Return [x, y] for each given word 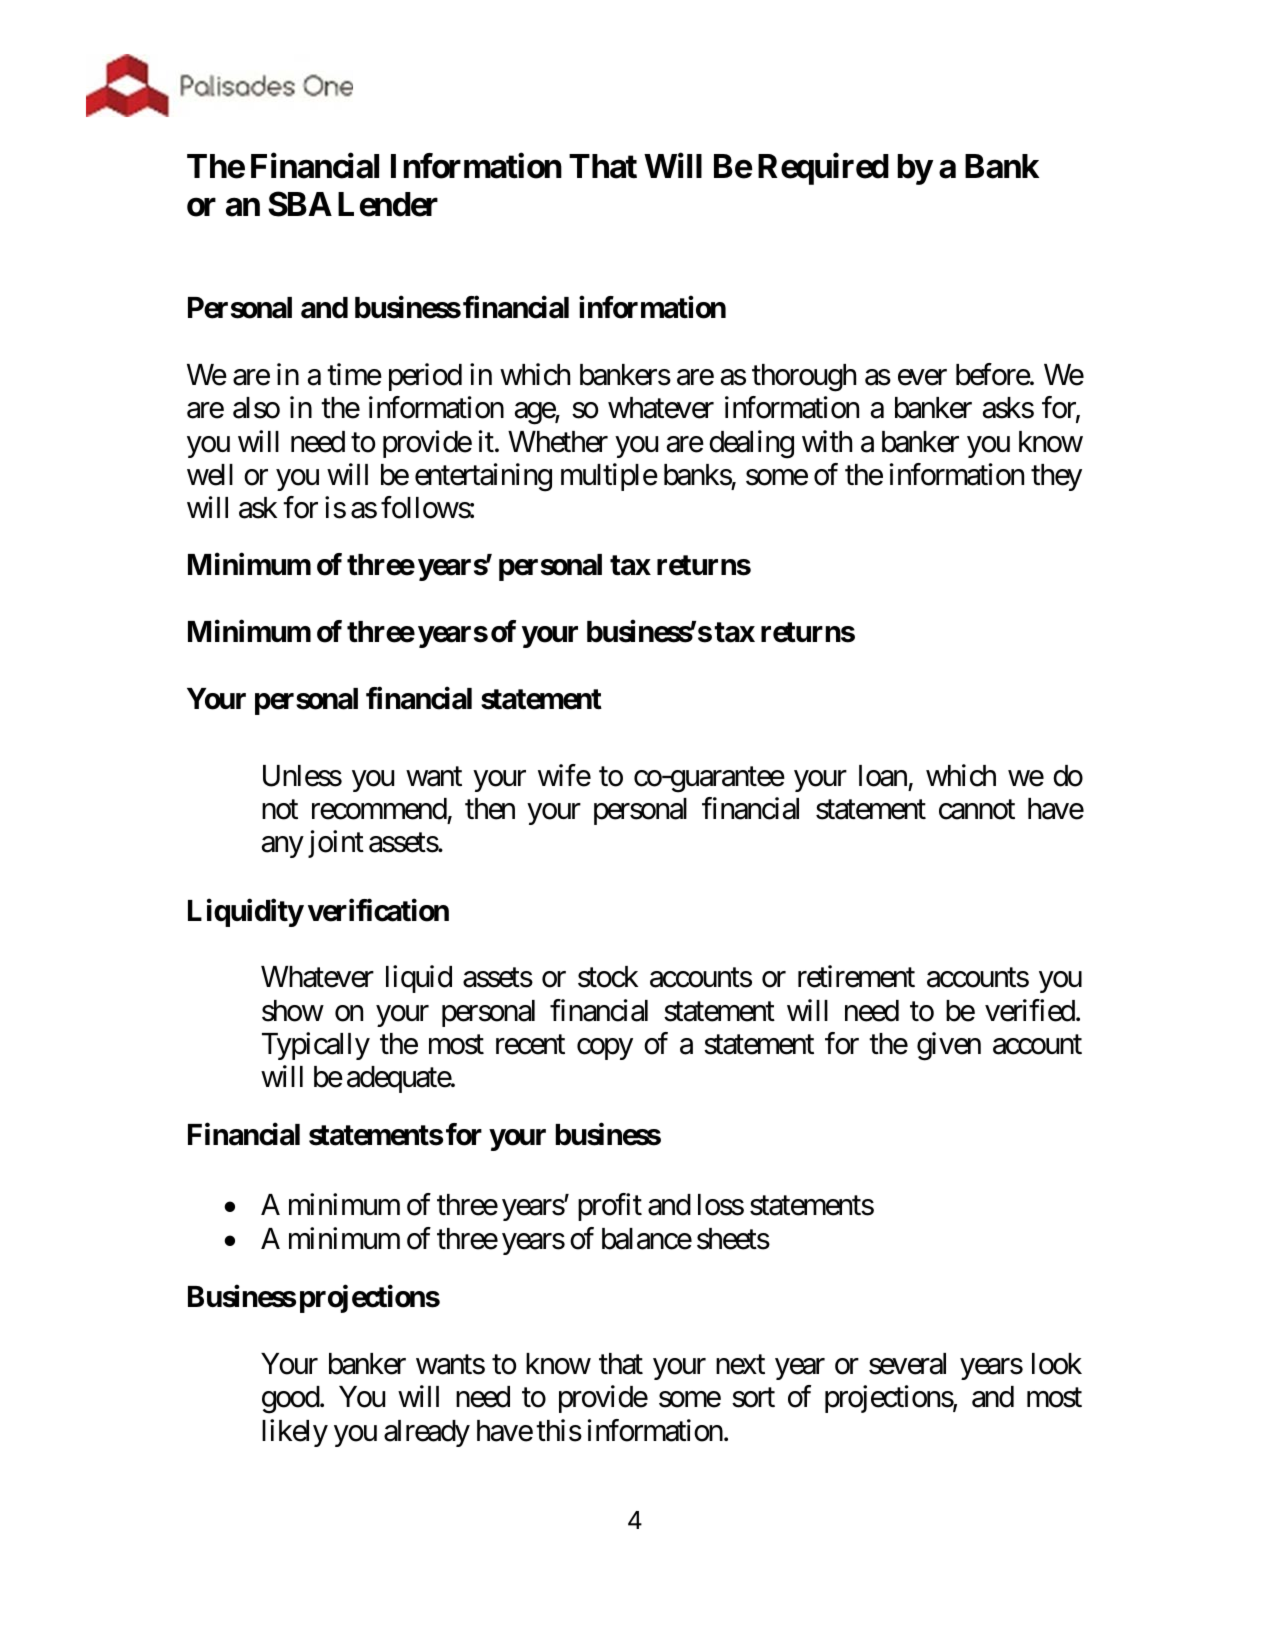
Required [823, 169]
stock [608, 977]
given [949, 1046]
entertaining [483, 477]
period [425, 377]
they [1056, 477]
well [210, 475]
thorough [804, 378]
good [291, 1400]
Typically [316, 1046]
